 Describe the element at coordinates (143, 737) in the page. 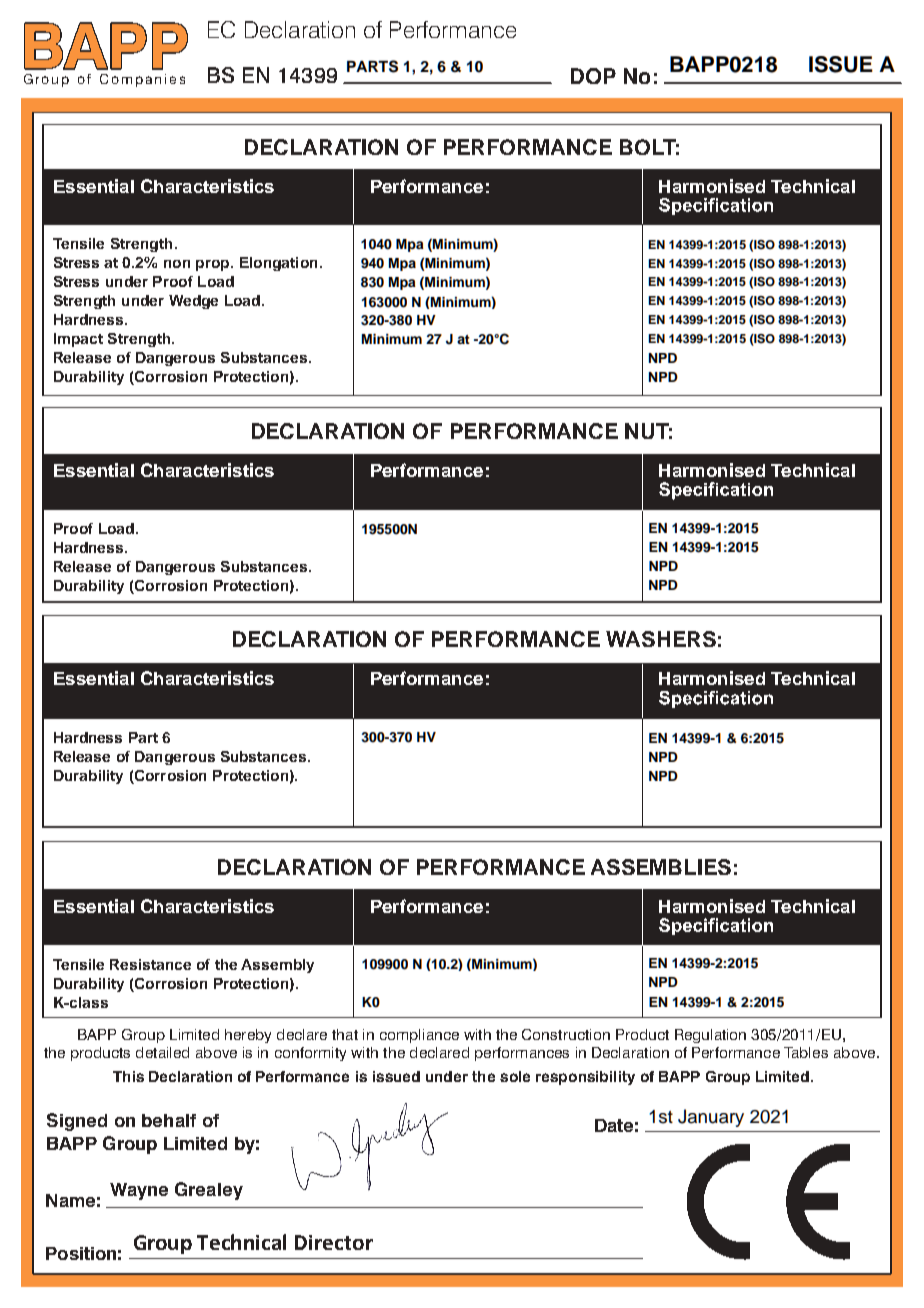

I see `Part` at that location.
